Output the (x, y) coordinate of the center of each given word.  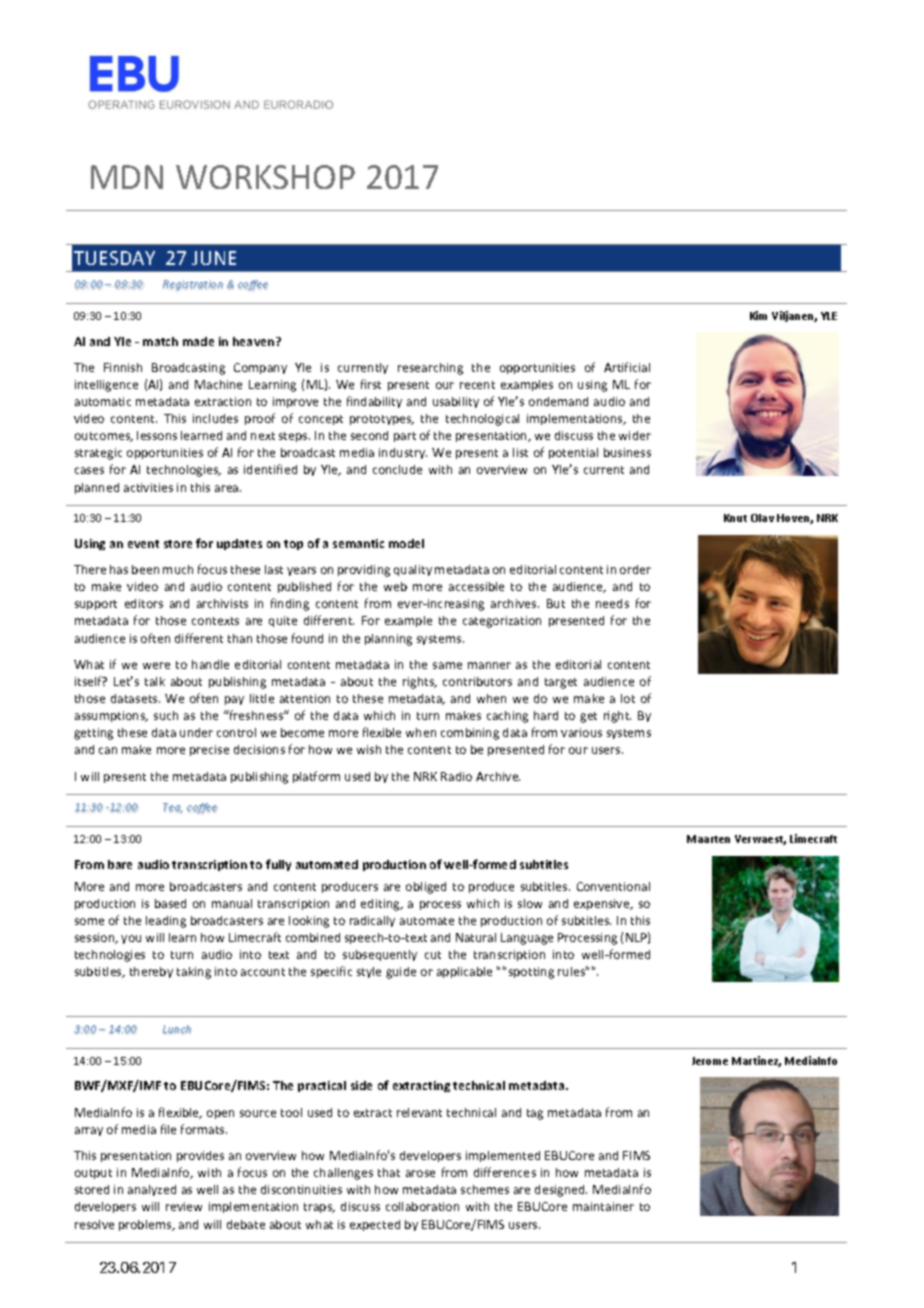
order (635, 569)
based (170, 903)
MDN (127, 177)
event (143, 544)
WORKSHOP (265, 177)
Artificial (627, 367)
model (406, 543)
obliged (426, 888)
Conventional (613, 886)
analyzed (152, 1190)
